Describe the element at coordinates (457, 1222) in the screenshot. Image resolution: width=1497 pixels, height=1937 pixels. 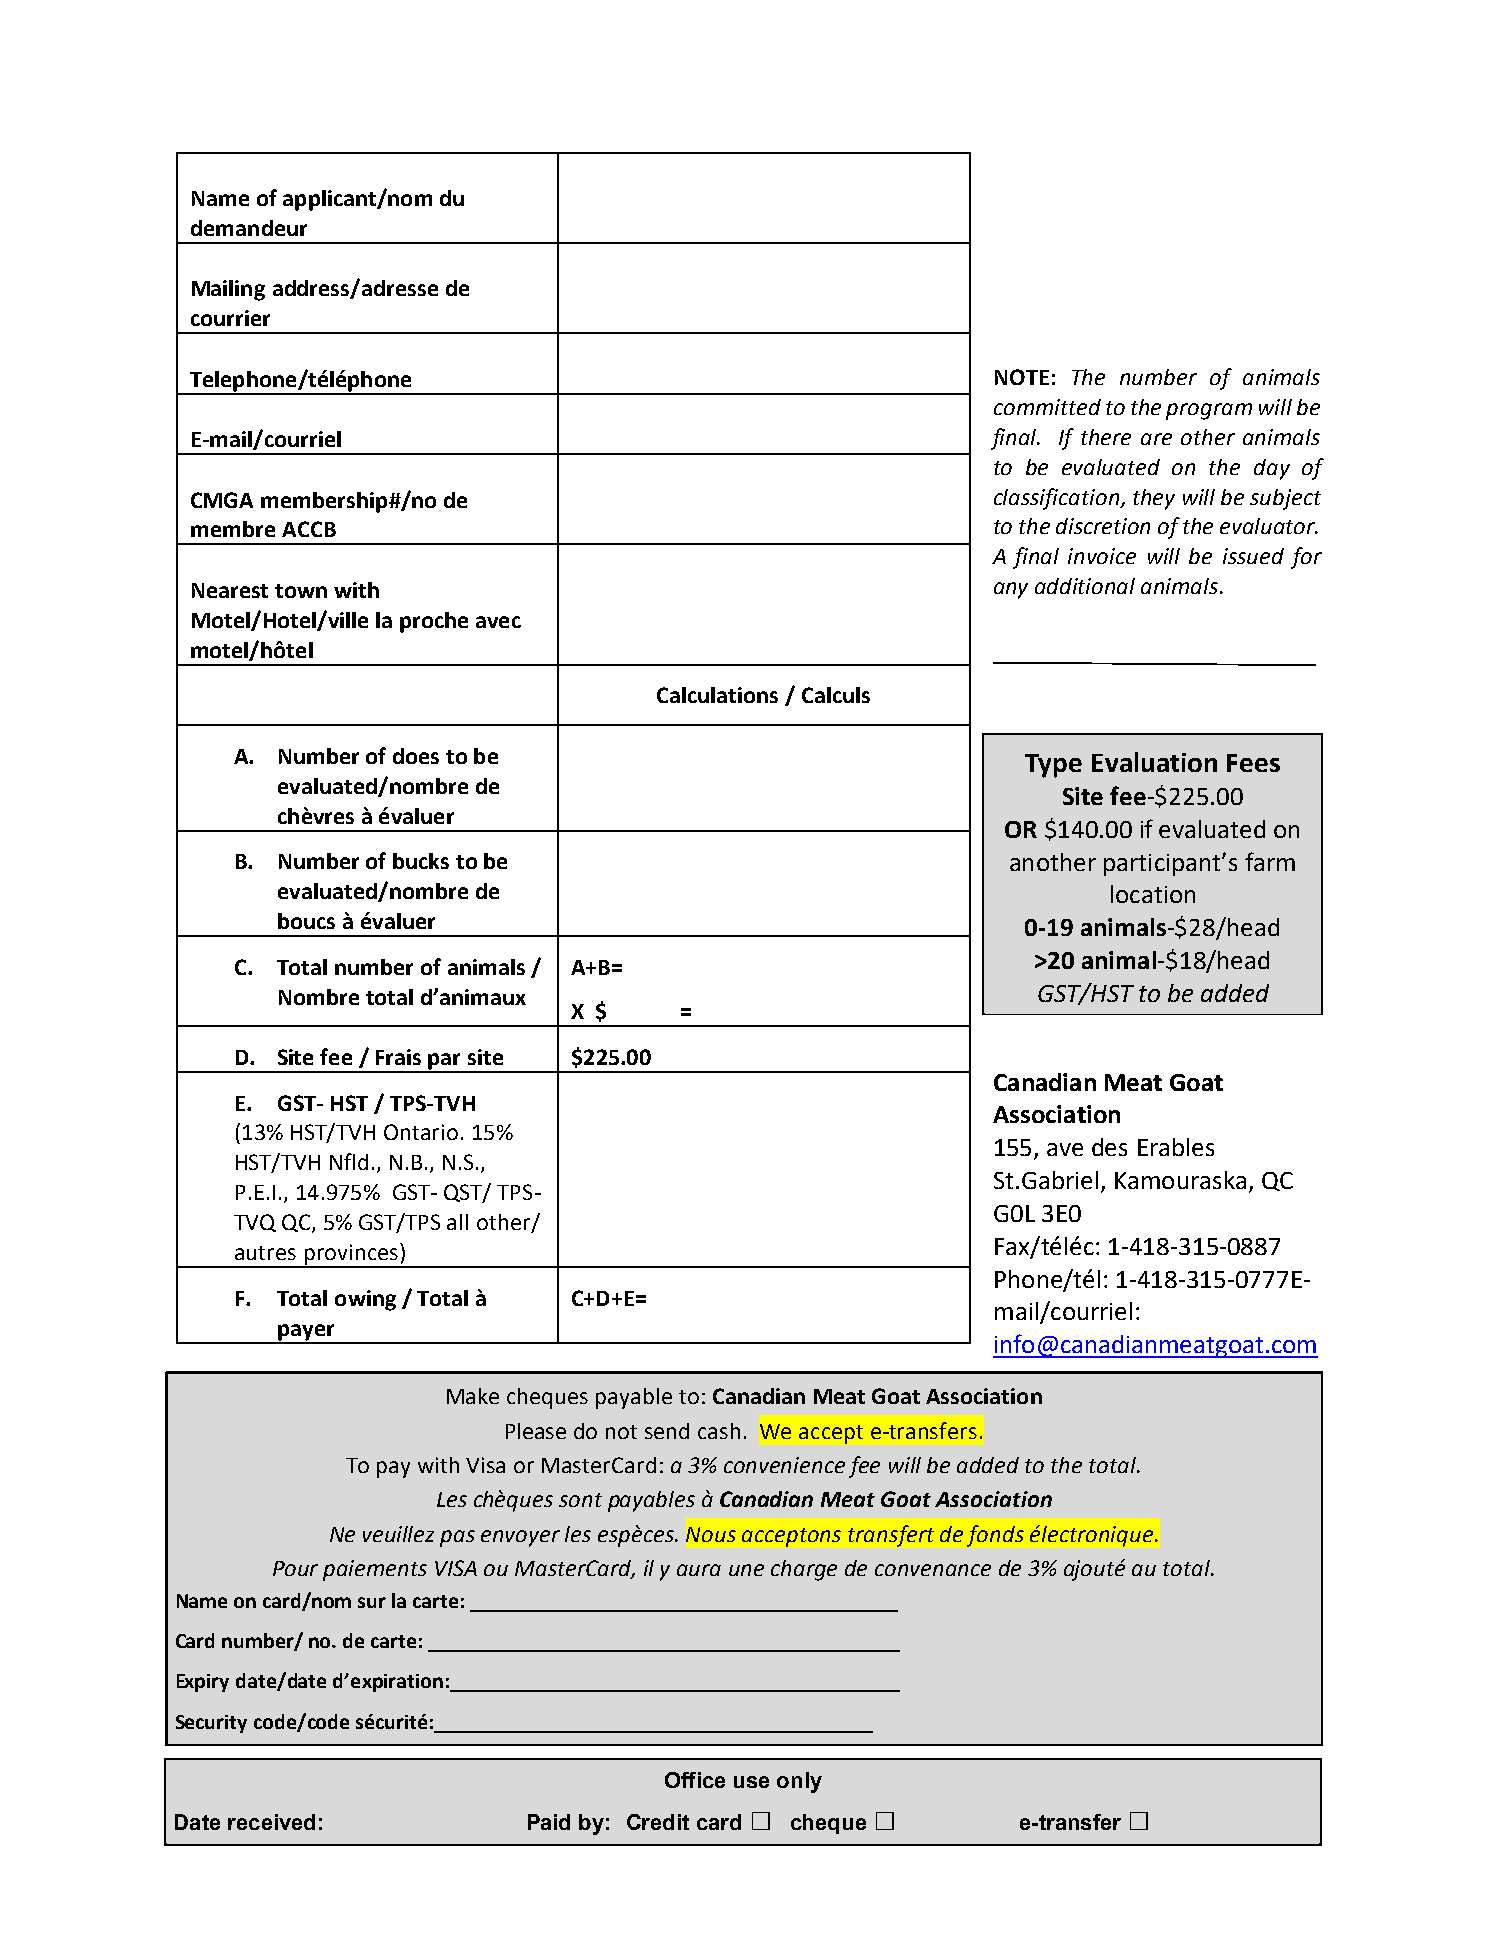
I see `all` at that location.
